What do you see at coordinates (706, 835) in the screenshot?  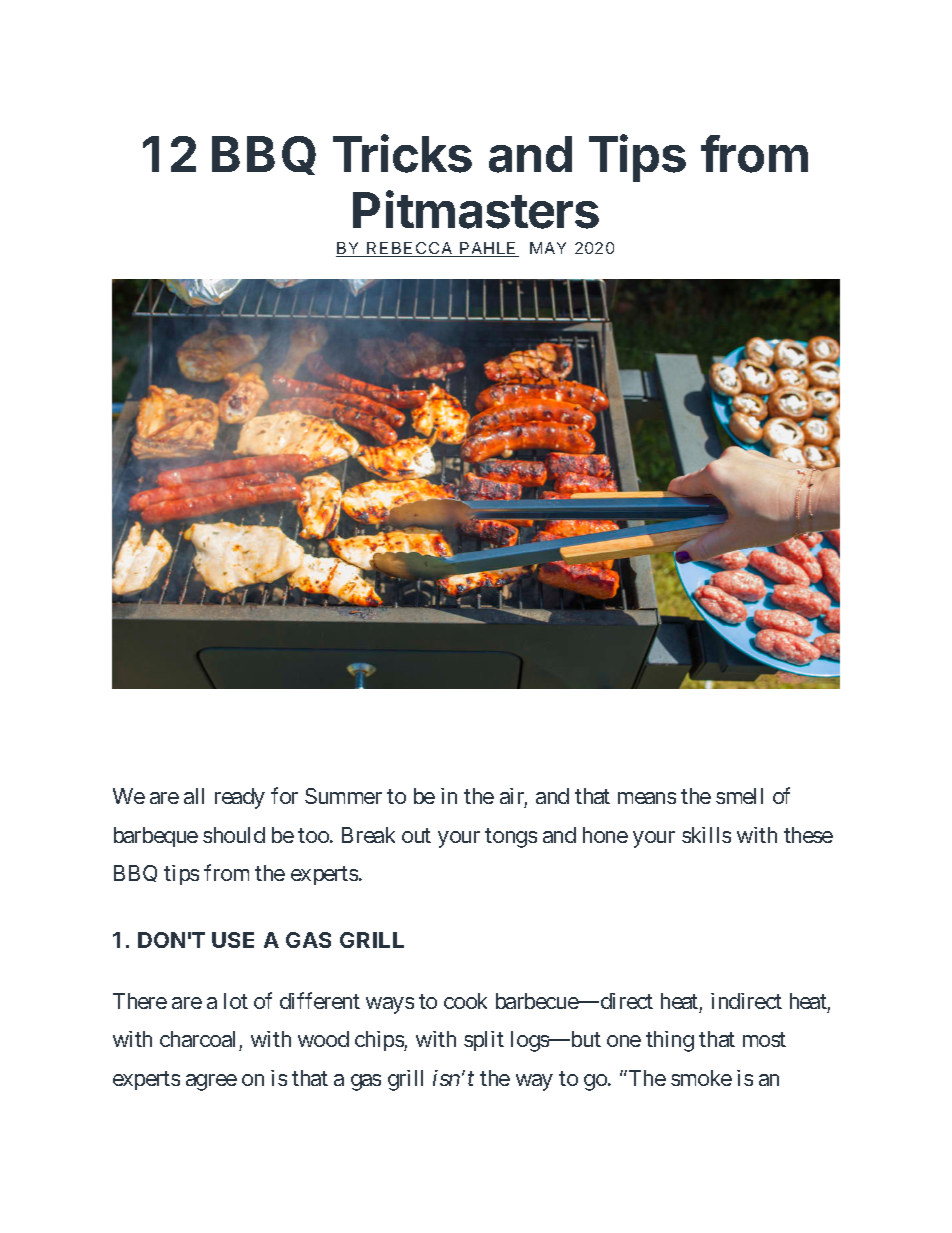 I see `skills` at bounding box center [706, 835].
